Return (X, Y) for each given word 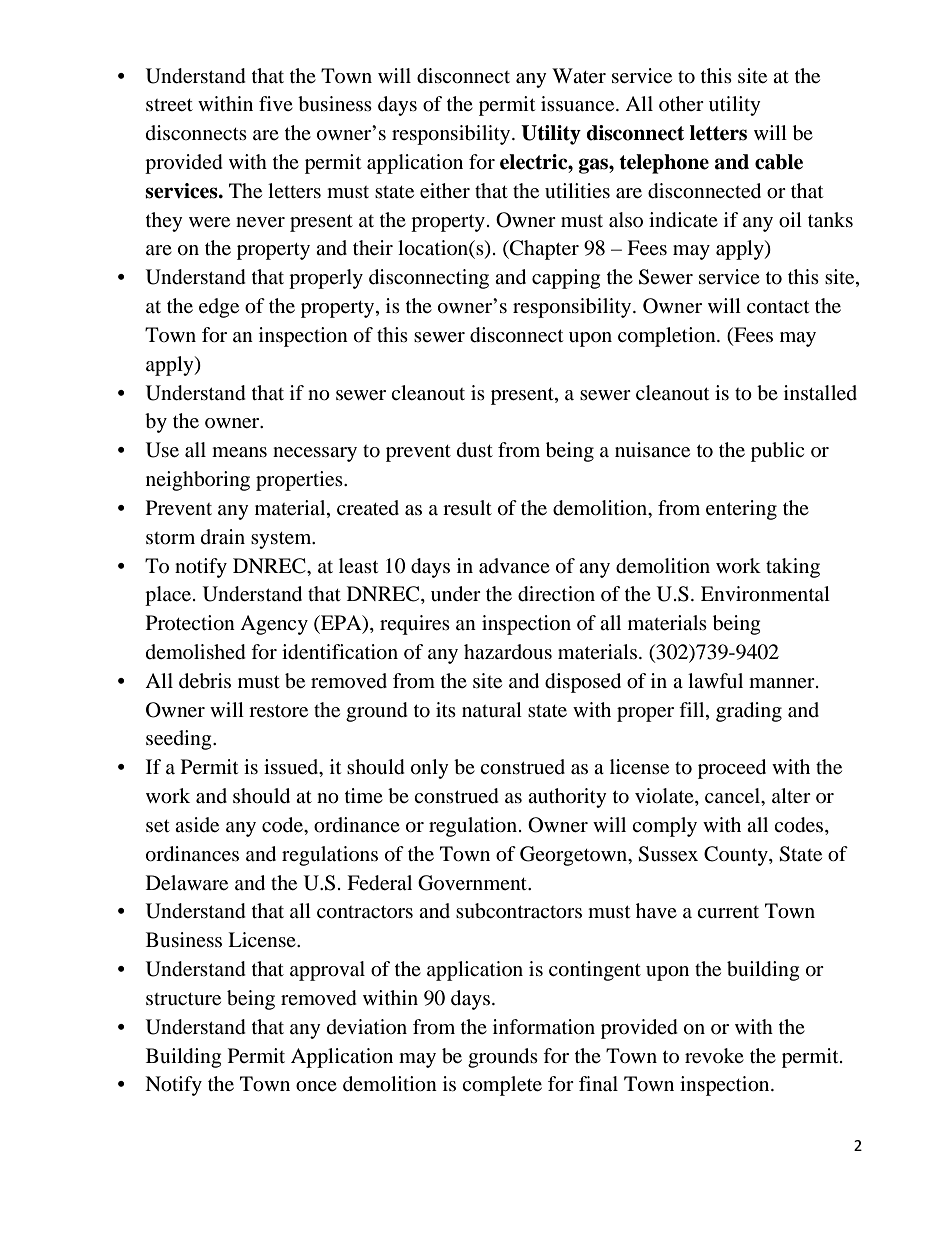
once (316, 1086)
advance (514, 565)
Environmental (765, 594)
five (276, 103)
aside (197, 824)
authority (567, 798)
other (681, 103)
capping (566, 279)
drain (223, 536)
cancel (734, 797)
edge (219, 308)
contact (778, 307)
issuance (579, 103)
